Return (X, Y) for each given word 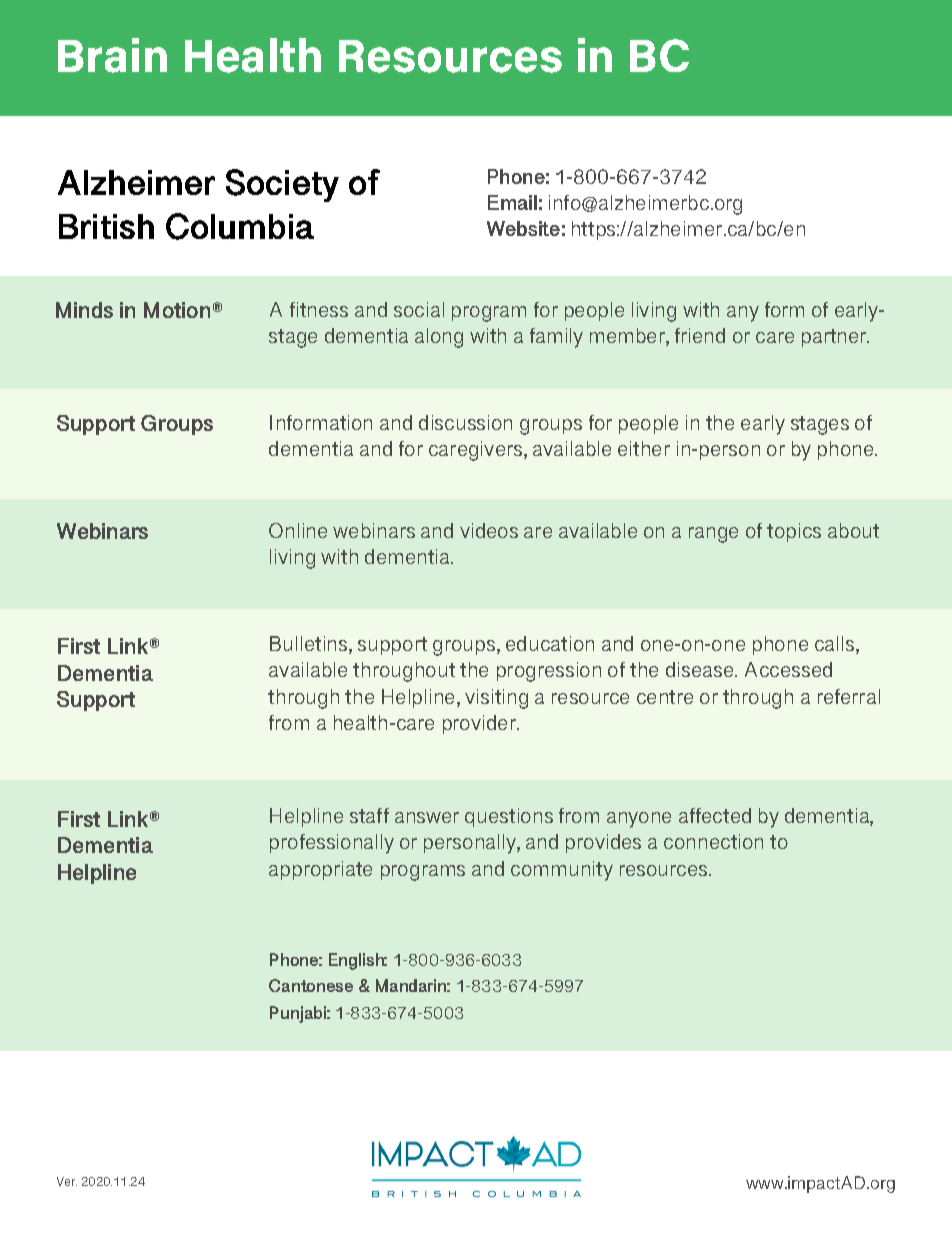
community (562, 871)
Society (282, 185)
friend (700, 335)
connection (713, 841)
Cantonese (311, 985)
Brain (112, 55)
